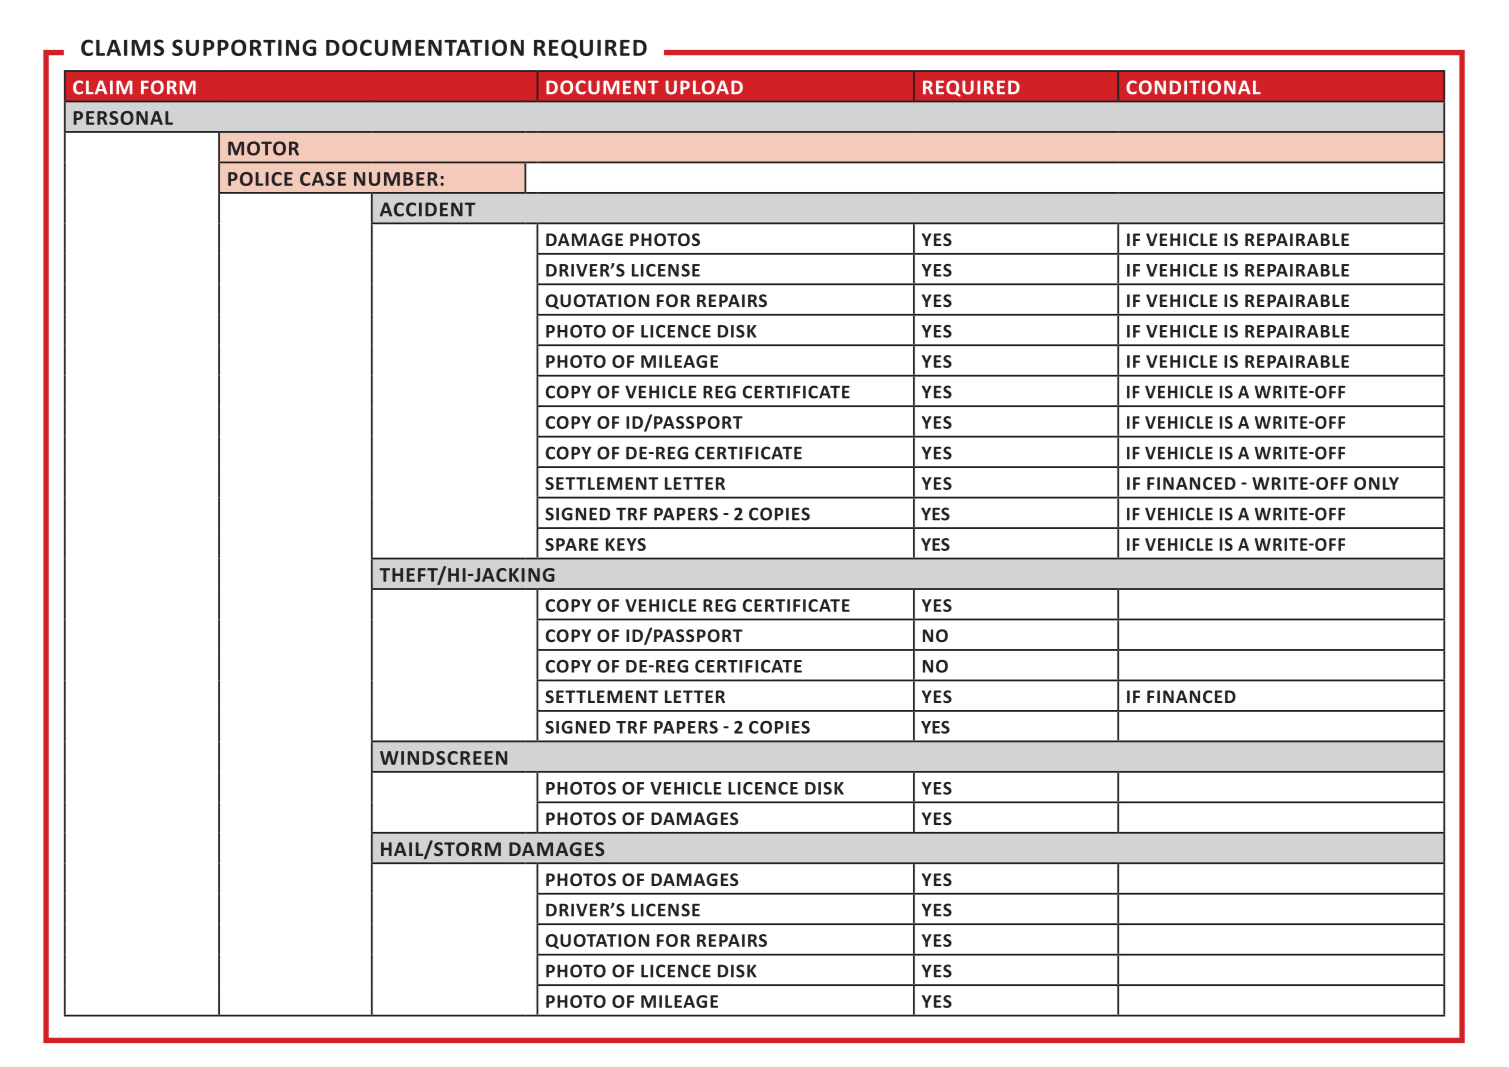  I want to click on UPLOAD, so click(704, 87).
